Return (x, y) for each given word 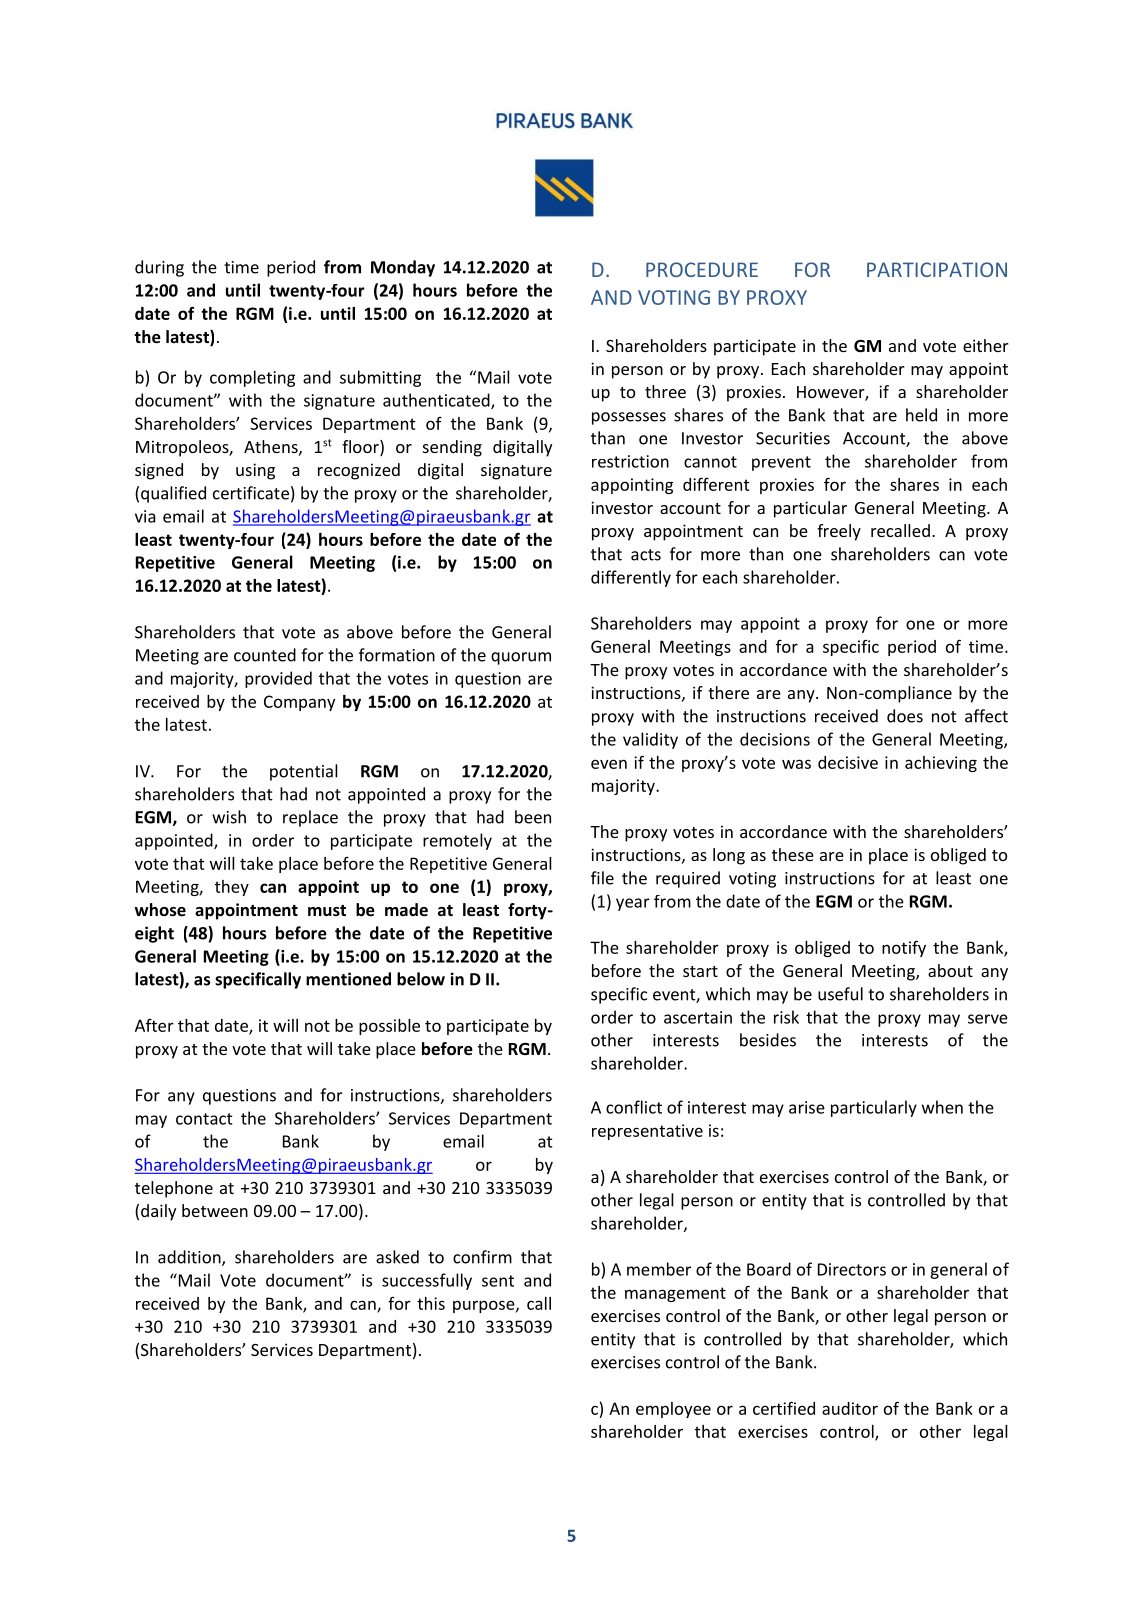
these (793, 854)
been (533, 817)
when (942, 1107)
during (159, 268)
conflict (634, 1107)
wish (229, 817)
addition (190, 1258)
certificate (251, 493)
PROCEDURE (702, 269)
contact (204, 1119)
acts (646, 555)
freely (839, 532)
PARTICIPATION (937, 269)
